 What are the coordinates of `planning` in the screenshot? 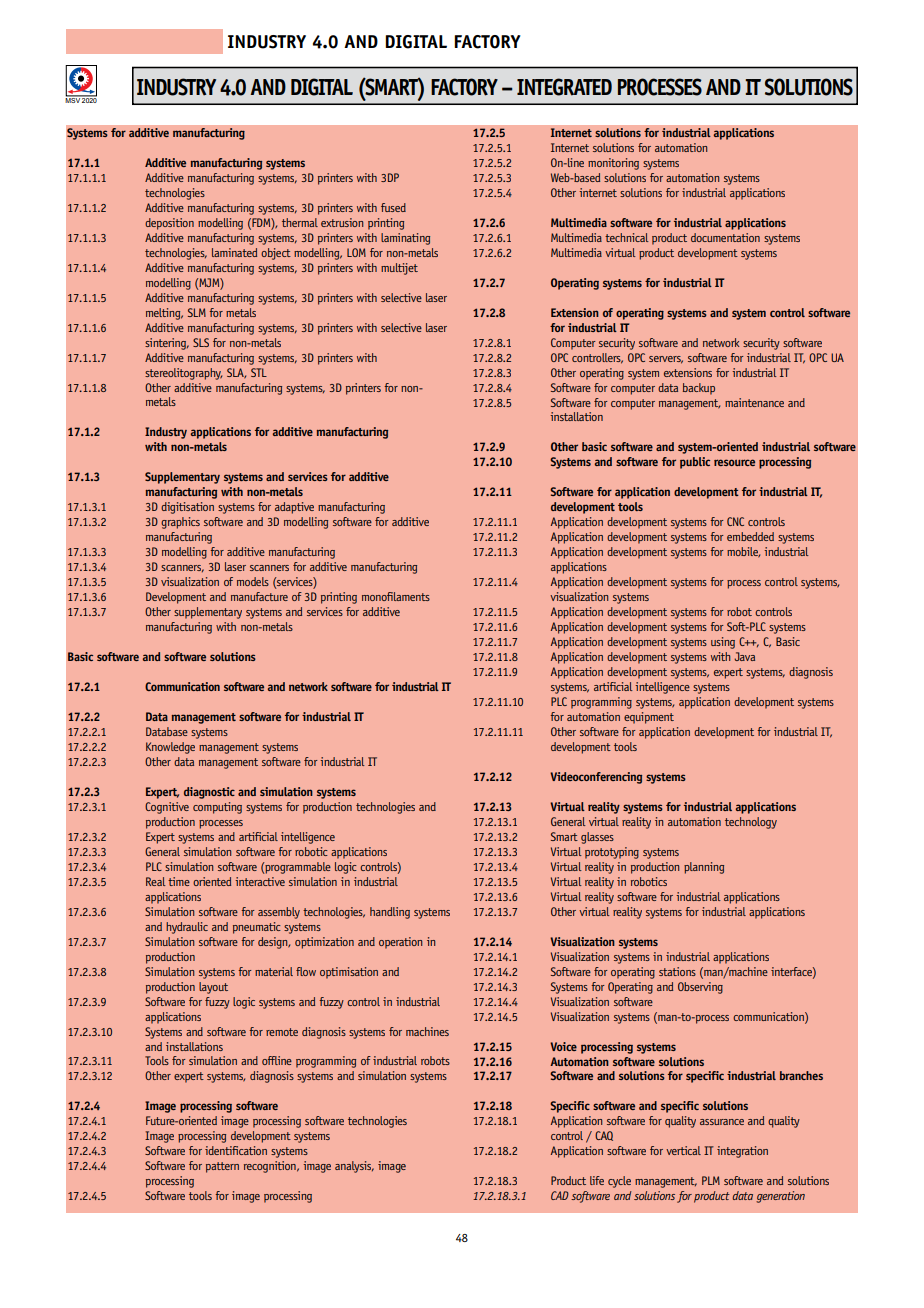 It's located at (704, 868).
